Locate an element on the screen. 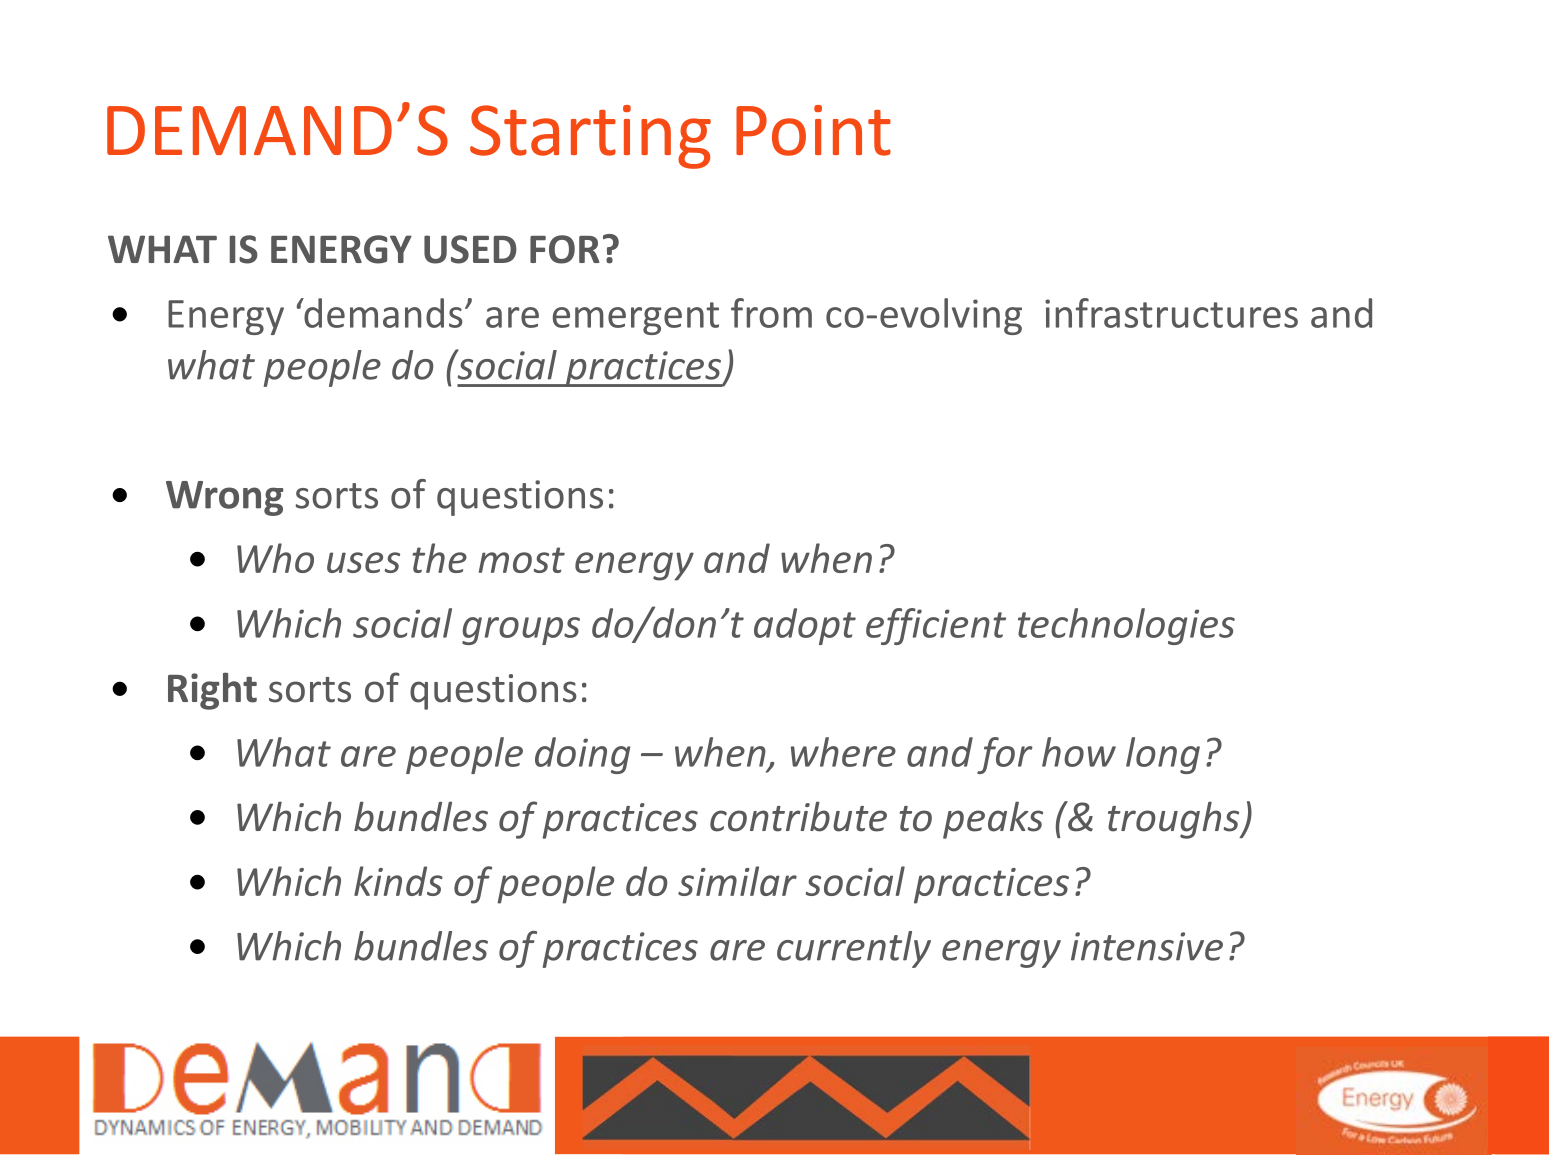  USED is located at coordinates (470, 249).
